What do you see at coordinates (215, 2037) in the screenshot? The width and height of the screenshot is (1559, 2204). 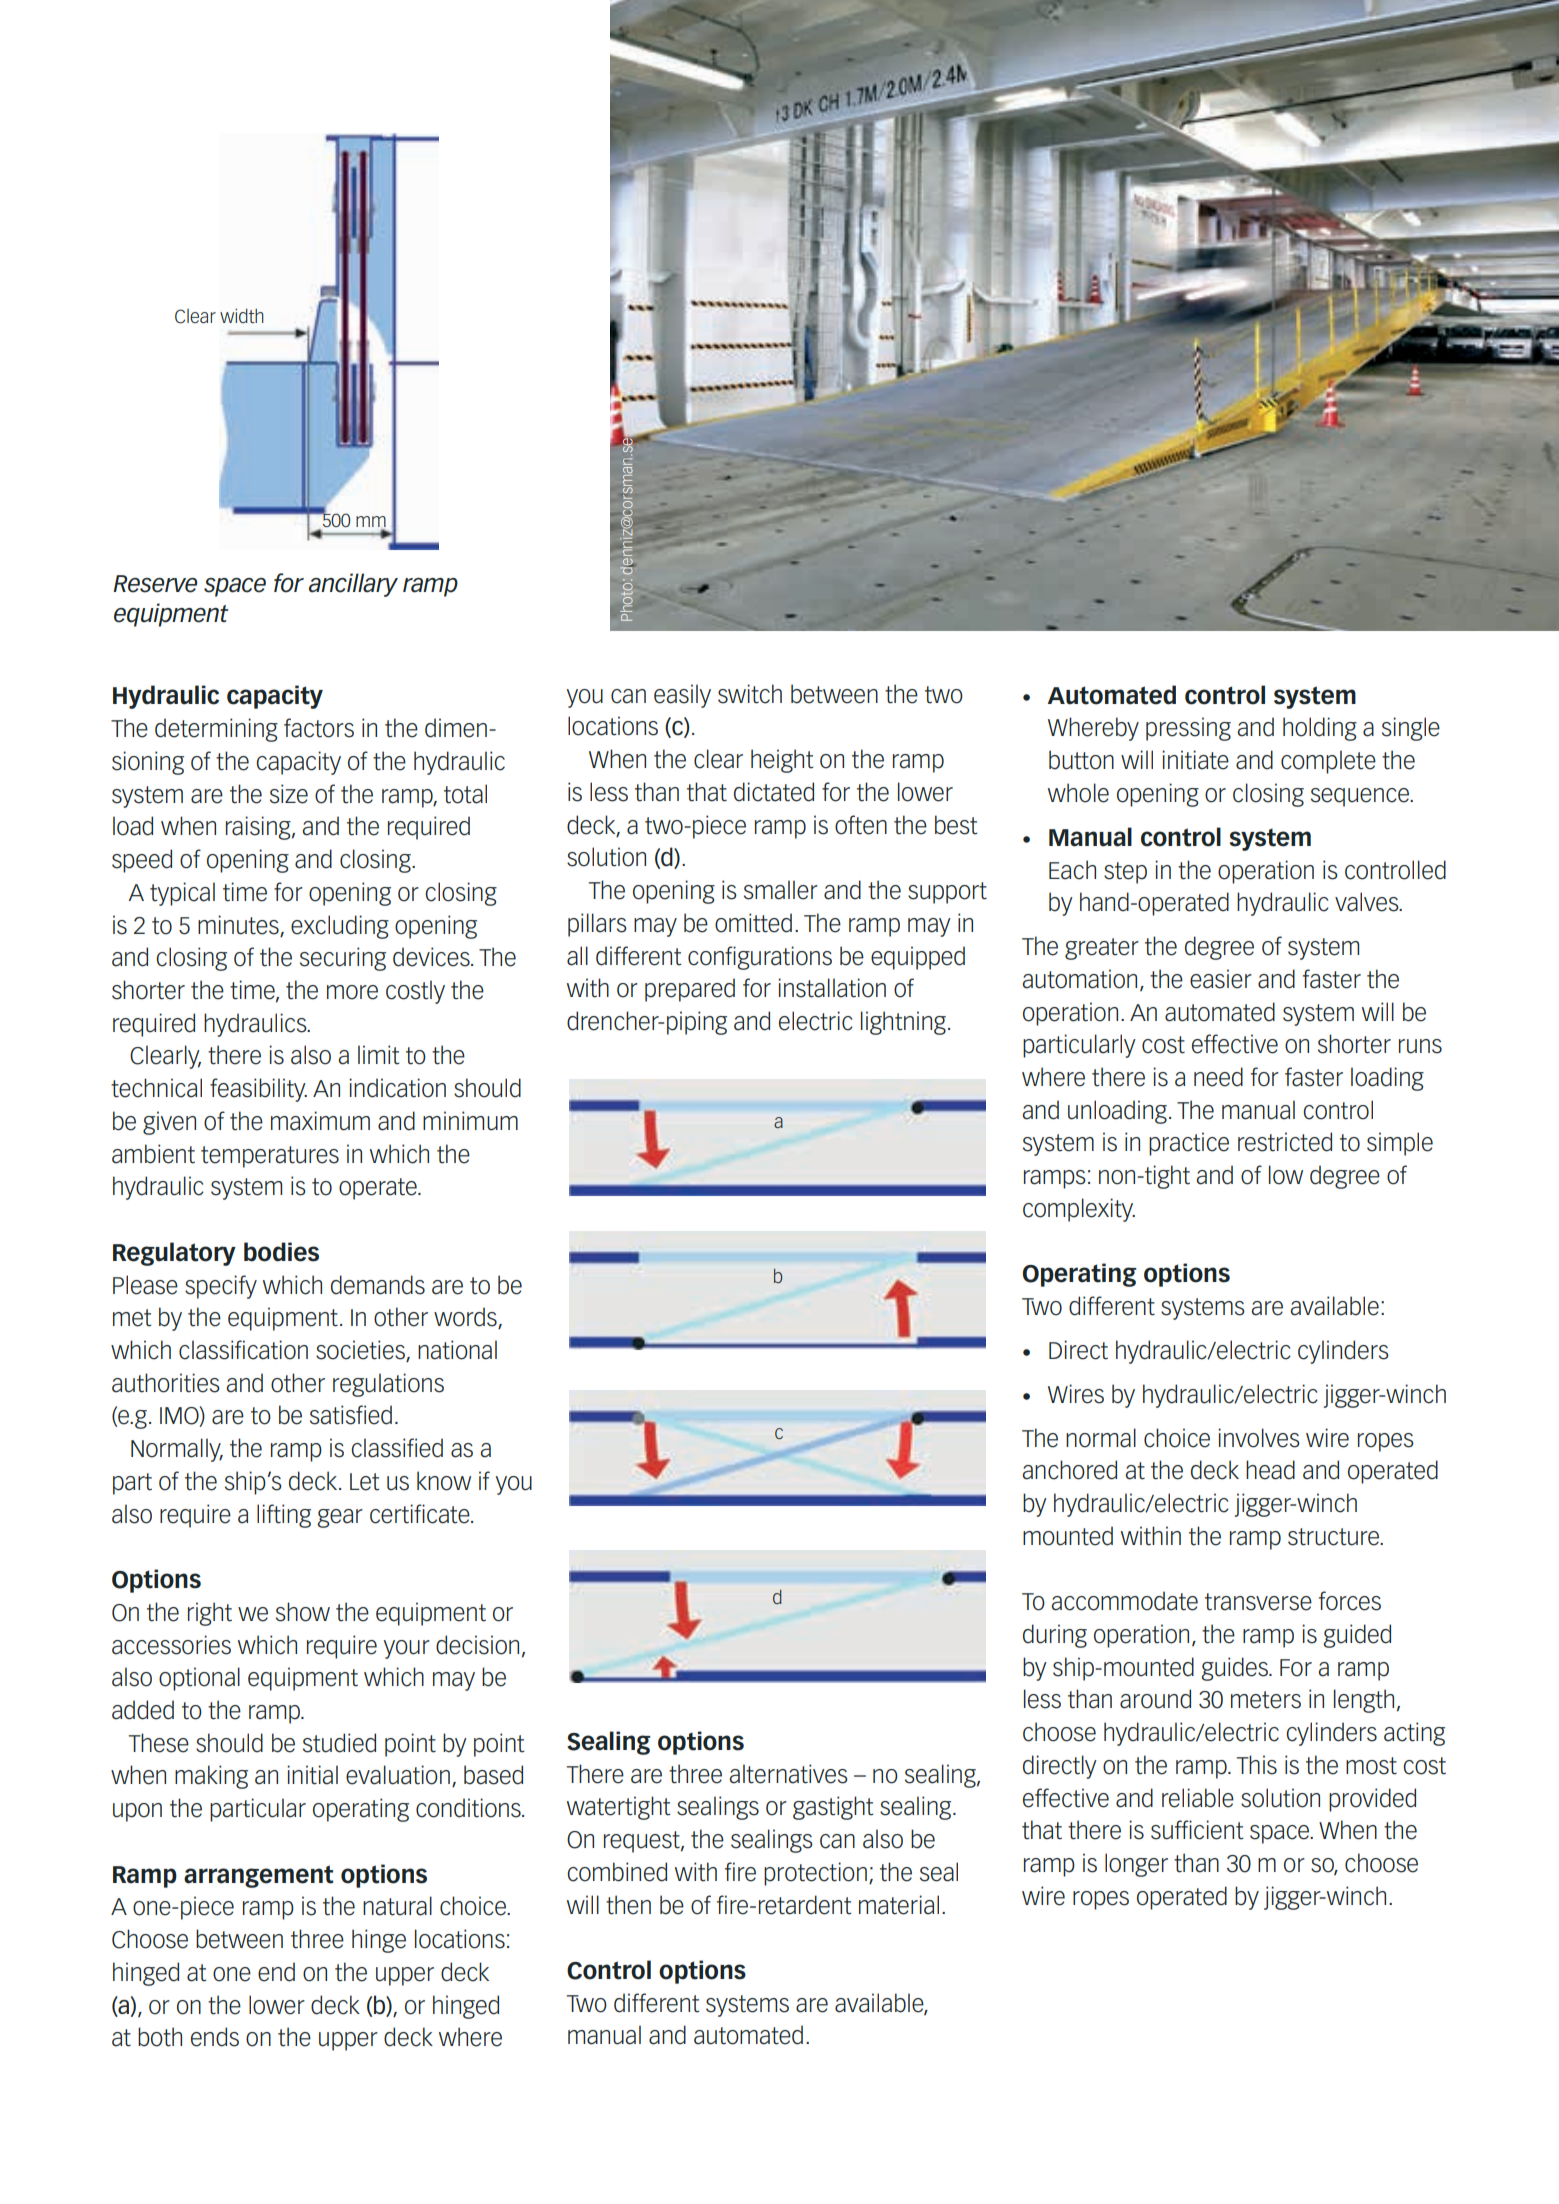 I see `ends` at bounding box center [215, 2037].
